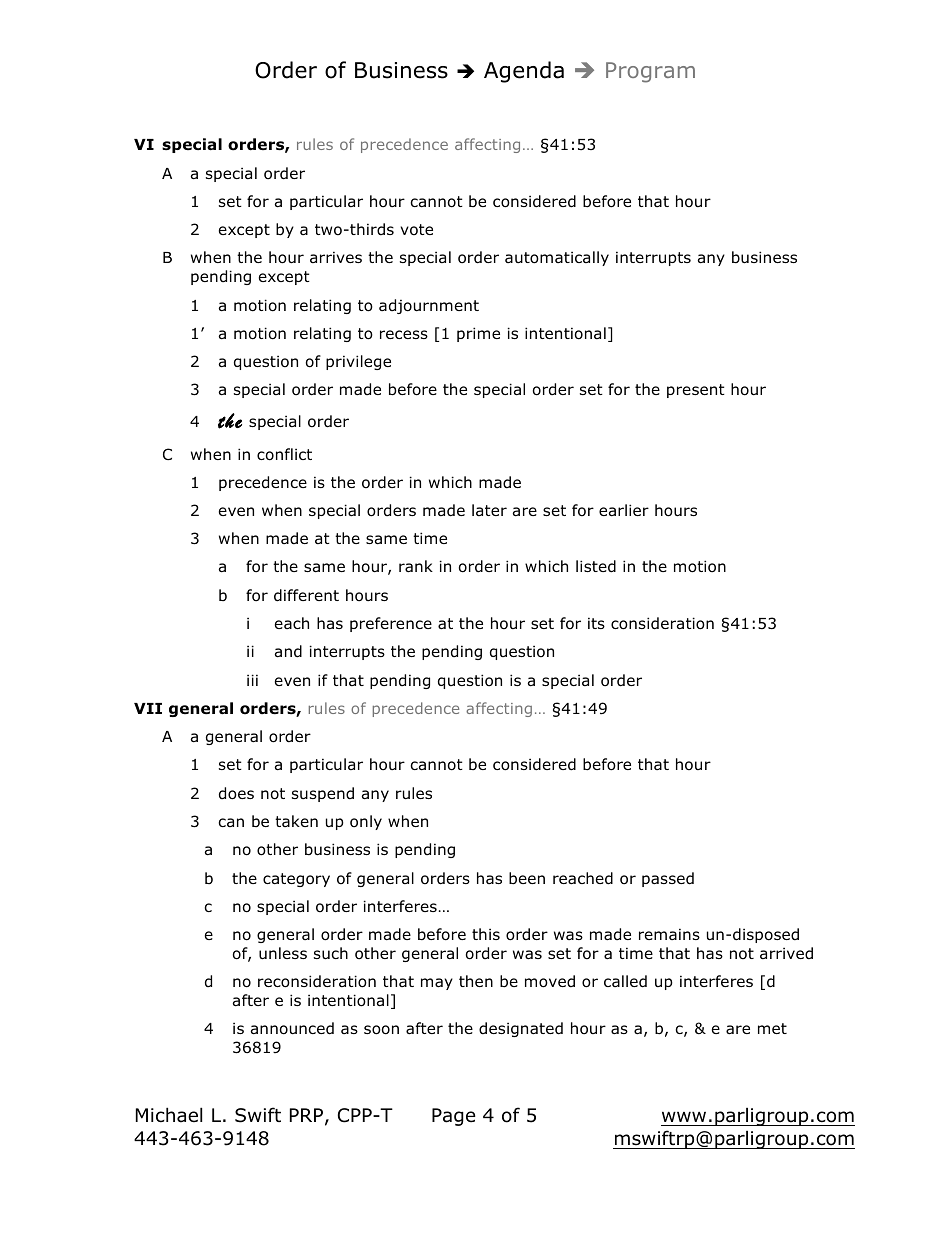  I want to click on only, so click(366, 822).
